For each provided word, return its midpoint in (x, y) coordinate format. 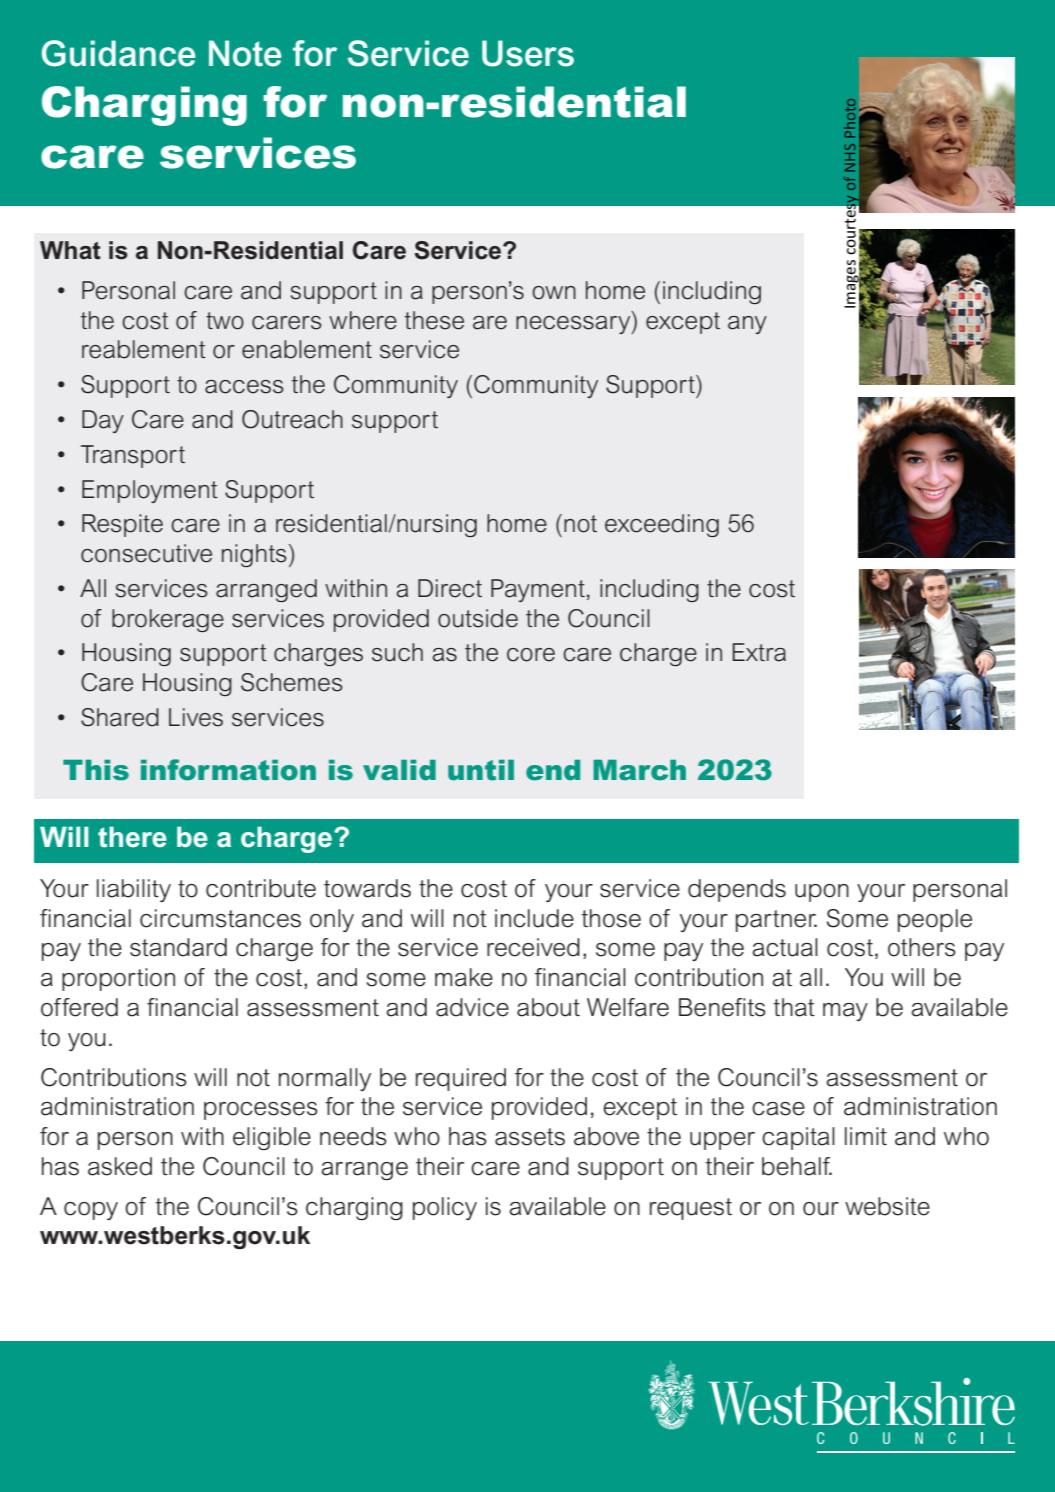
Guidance (118, 53)
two (225, 321)
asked (120, 1166)
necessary (574, 323)
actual (785, 947)
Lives (196, 717)
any (747, 325)
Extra (759, 652)
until (481, 770)
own (554, 293)
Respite (122, 525)
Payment (538, 590)
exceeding (662, 525)
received (533, 947)
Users (528, 53)
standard (178, 947)
